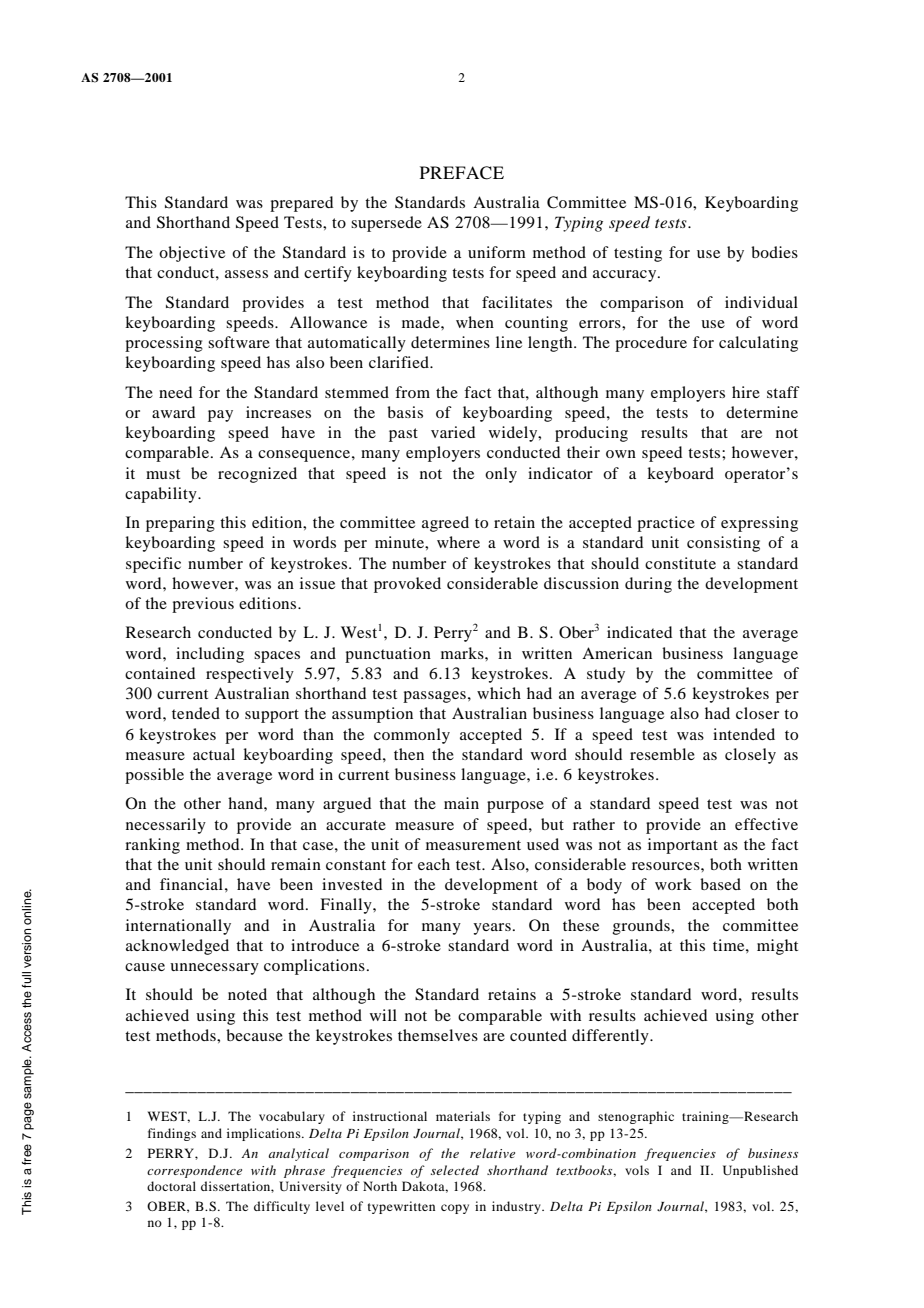 This screenshot has height=1308, width=924. I want to click on constitute, so click(680, 563).
